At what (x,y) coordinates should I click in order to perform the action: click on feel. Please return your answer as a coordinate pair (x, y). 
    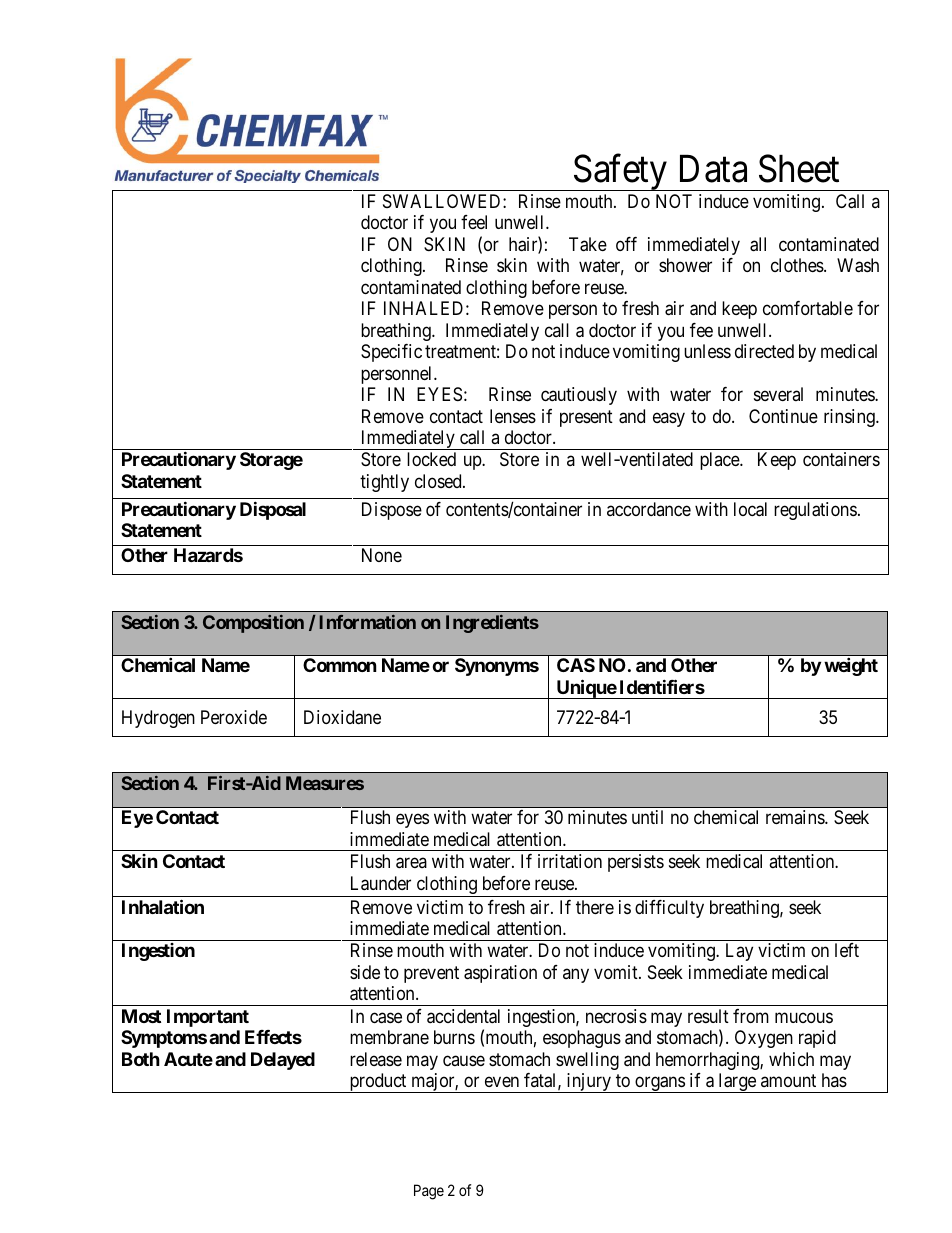
    Looking at the image, I should click on (474, 222).
